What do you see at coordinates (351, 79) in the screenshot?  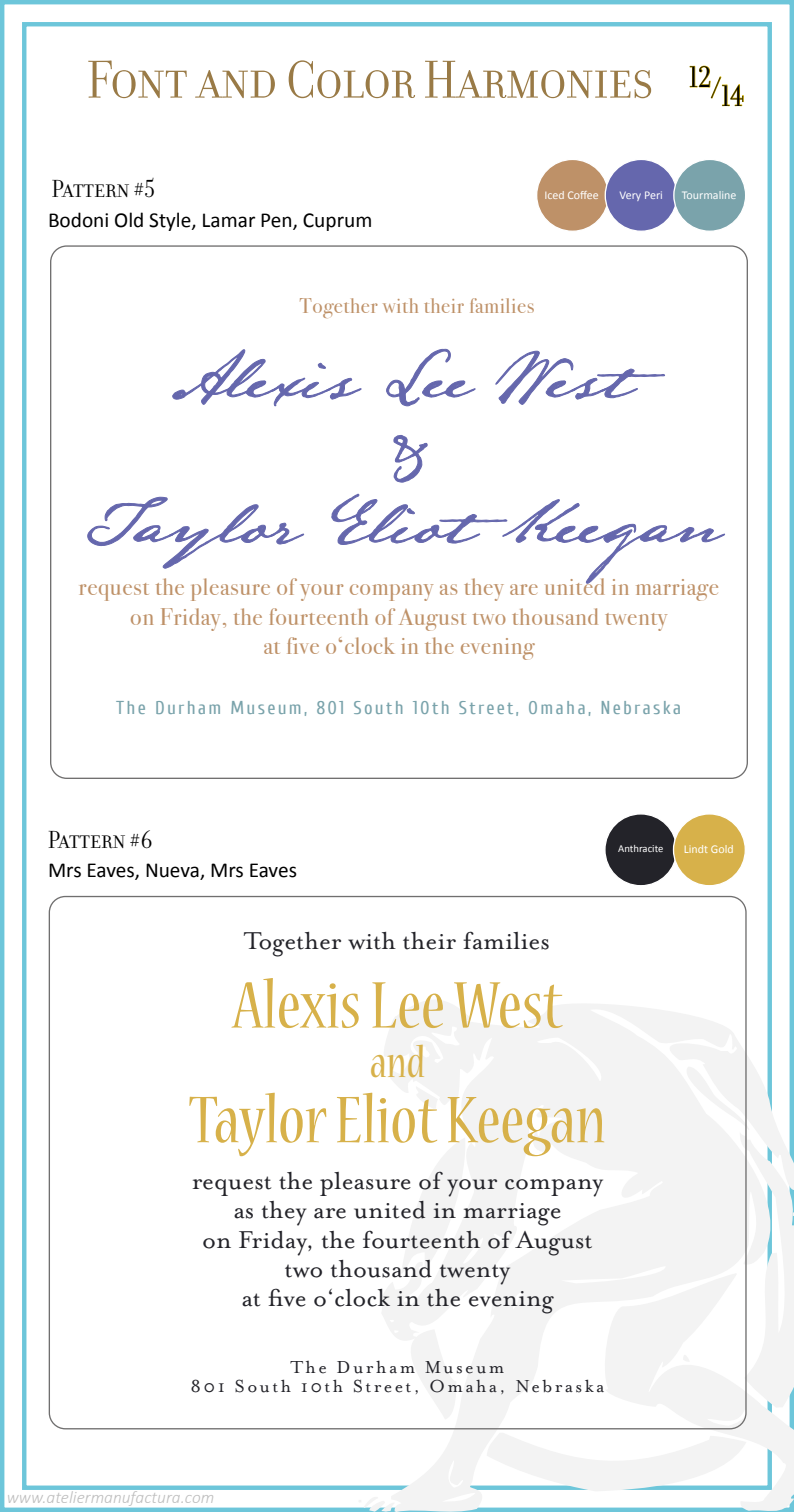 I see `Color` at bounding box center [351, 79].
